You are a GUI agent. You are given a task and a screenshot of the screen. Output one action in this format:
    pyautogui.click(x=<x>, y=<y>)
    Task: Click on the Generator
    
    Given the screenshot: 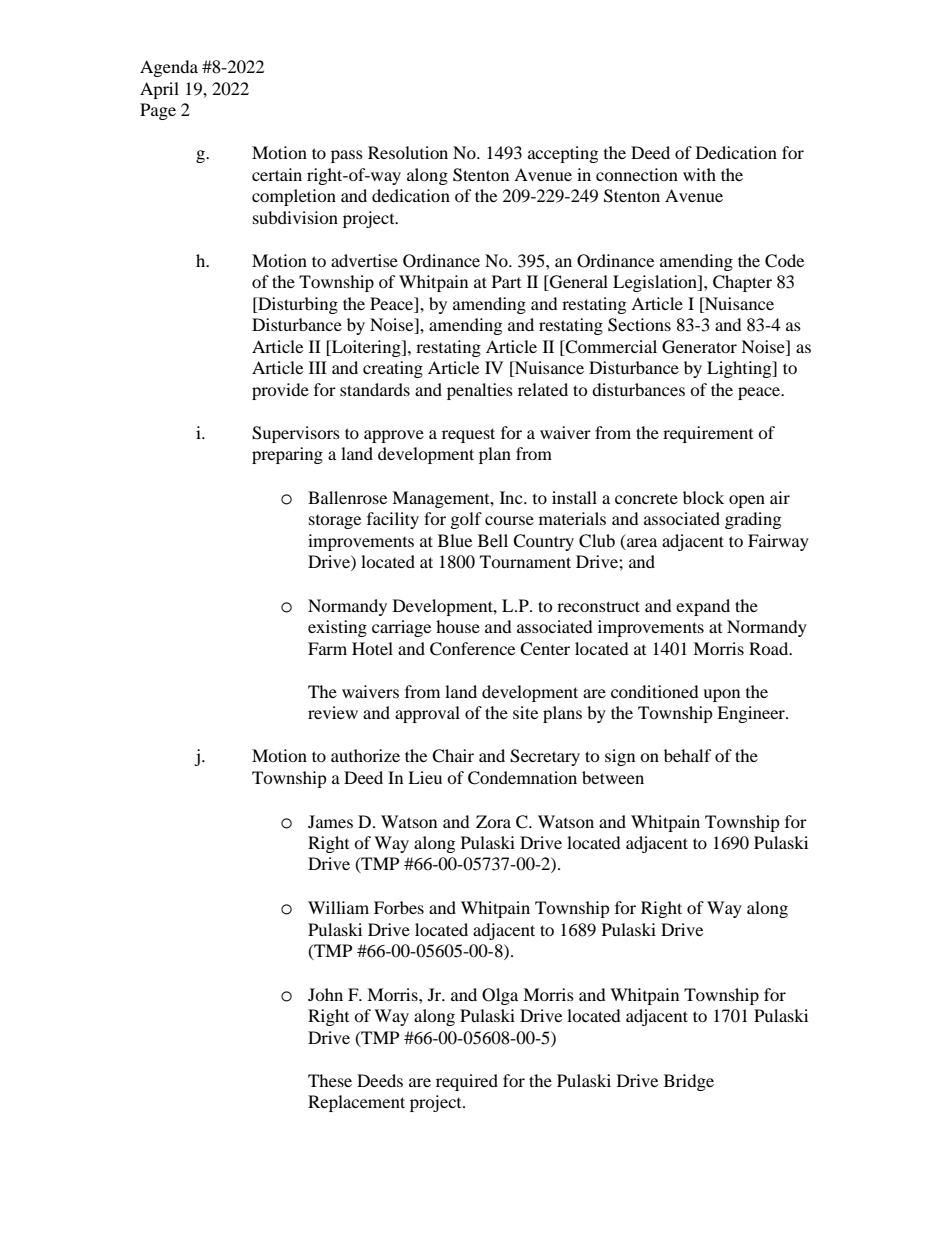 What is the action you would take?
    pyautogui.click(x=699, y=347)
